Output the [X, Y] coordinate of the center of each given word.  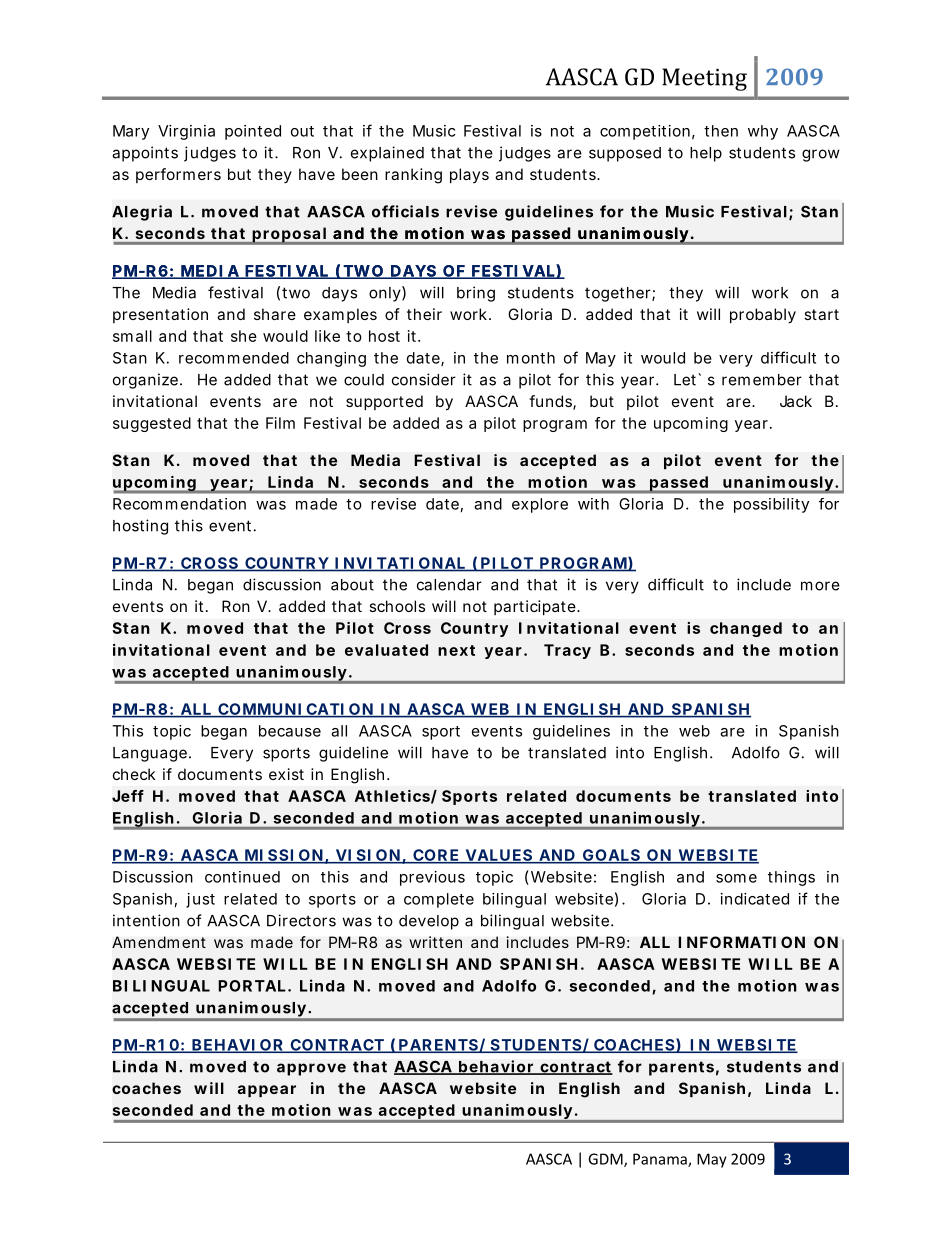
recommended [234, 358]
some [736, 878]
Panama [661, 1160]
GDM [606, 1160]
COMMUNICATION [295, 710]
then [721, 131]
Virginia [186, 132]
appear [267, 1091]
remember [762, 380]
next [456, 650]
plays [469, 175]
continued [242, 877]
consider [424, 379]
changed [746, 629]
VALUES [498, 856]
